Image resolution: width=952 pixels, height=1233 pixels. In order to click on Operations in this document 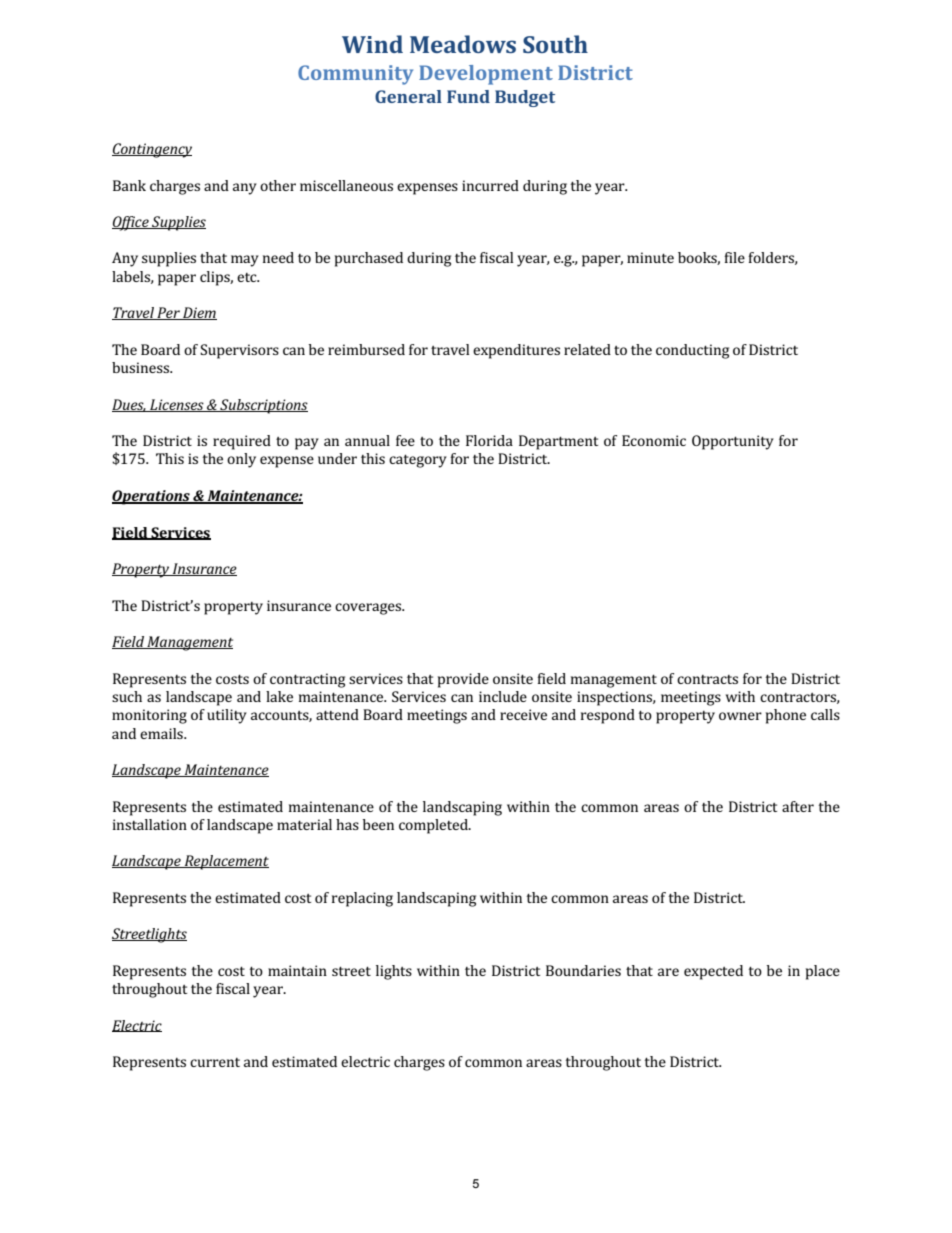, I will do `click(152, 497)`.
